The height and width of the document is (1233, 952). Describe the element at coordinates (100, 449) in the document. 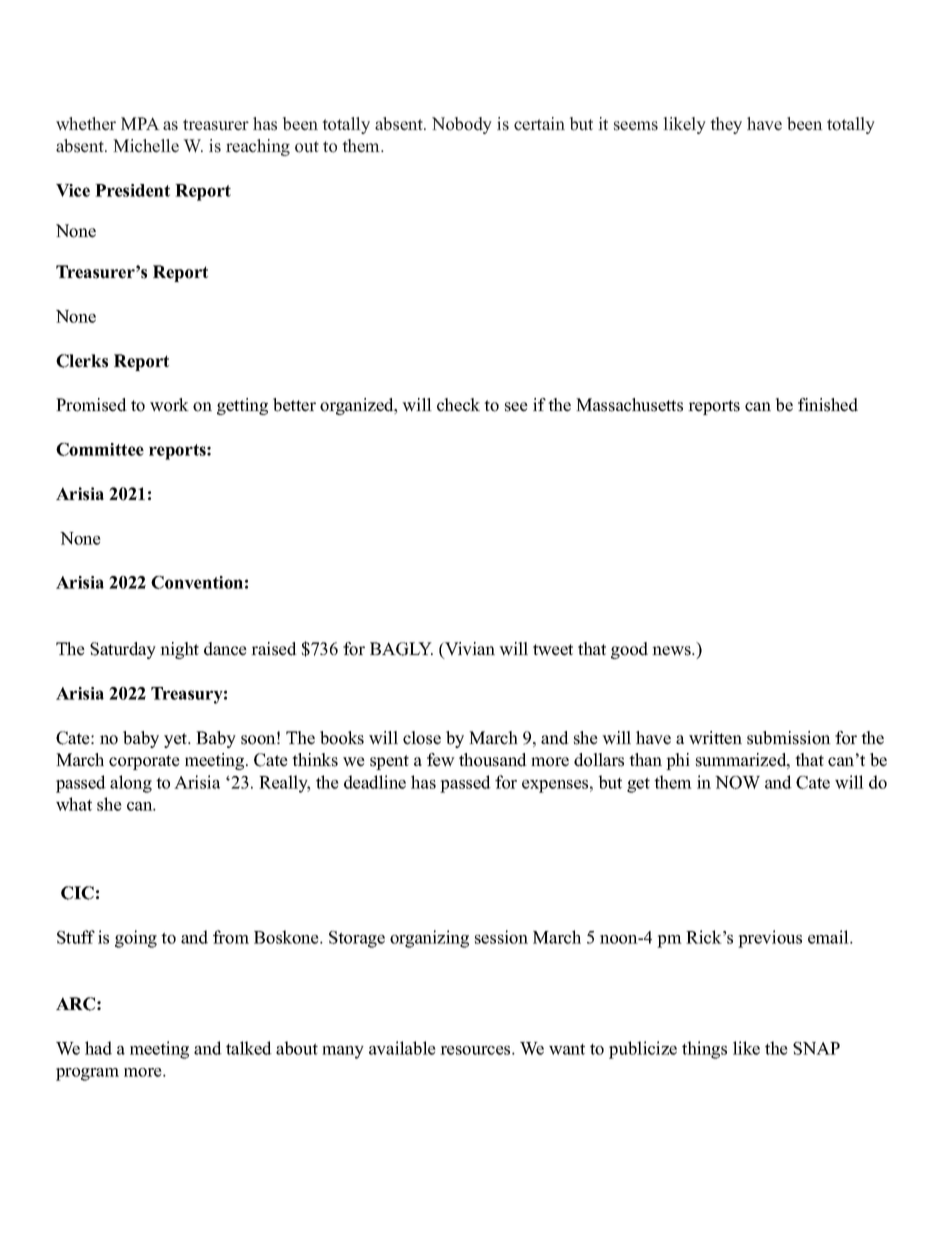

I see `Committee` at that location.
